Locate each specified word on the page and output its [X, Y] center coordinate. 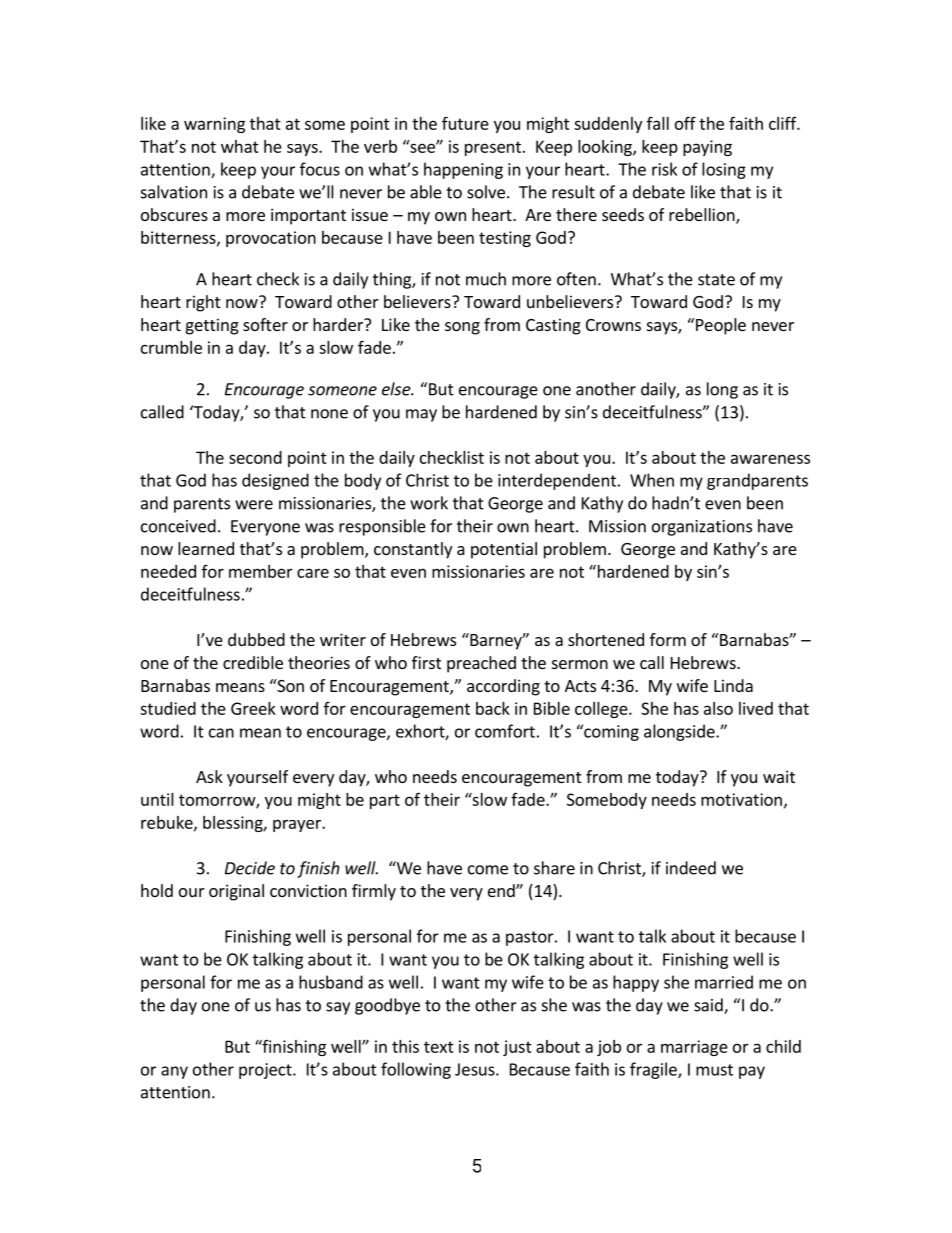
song [462, 328]
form [668, 639]
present [493, 148]
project [266, 1071]
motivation [741, 799]
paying [707, 148]
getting [212, 326]
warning [214, 125]
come [488, 870]
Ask [209, 776]
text [439, 1047]
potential [504, 550]
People [721, 326]
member [261, 571]
